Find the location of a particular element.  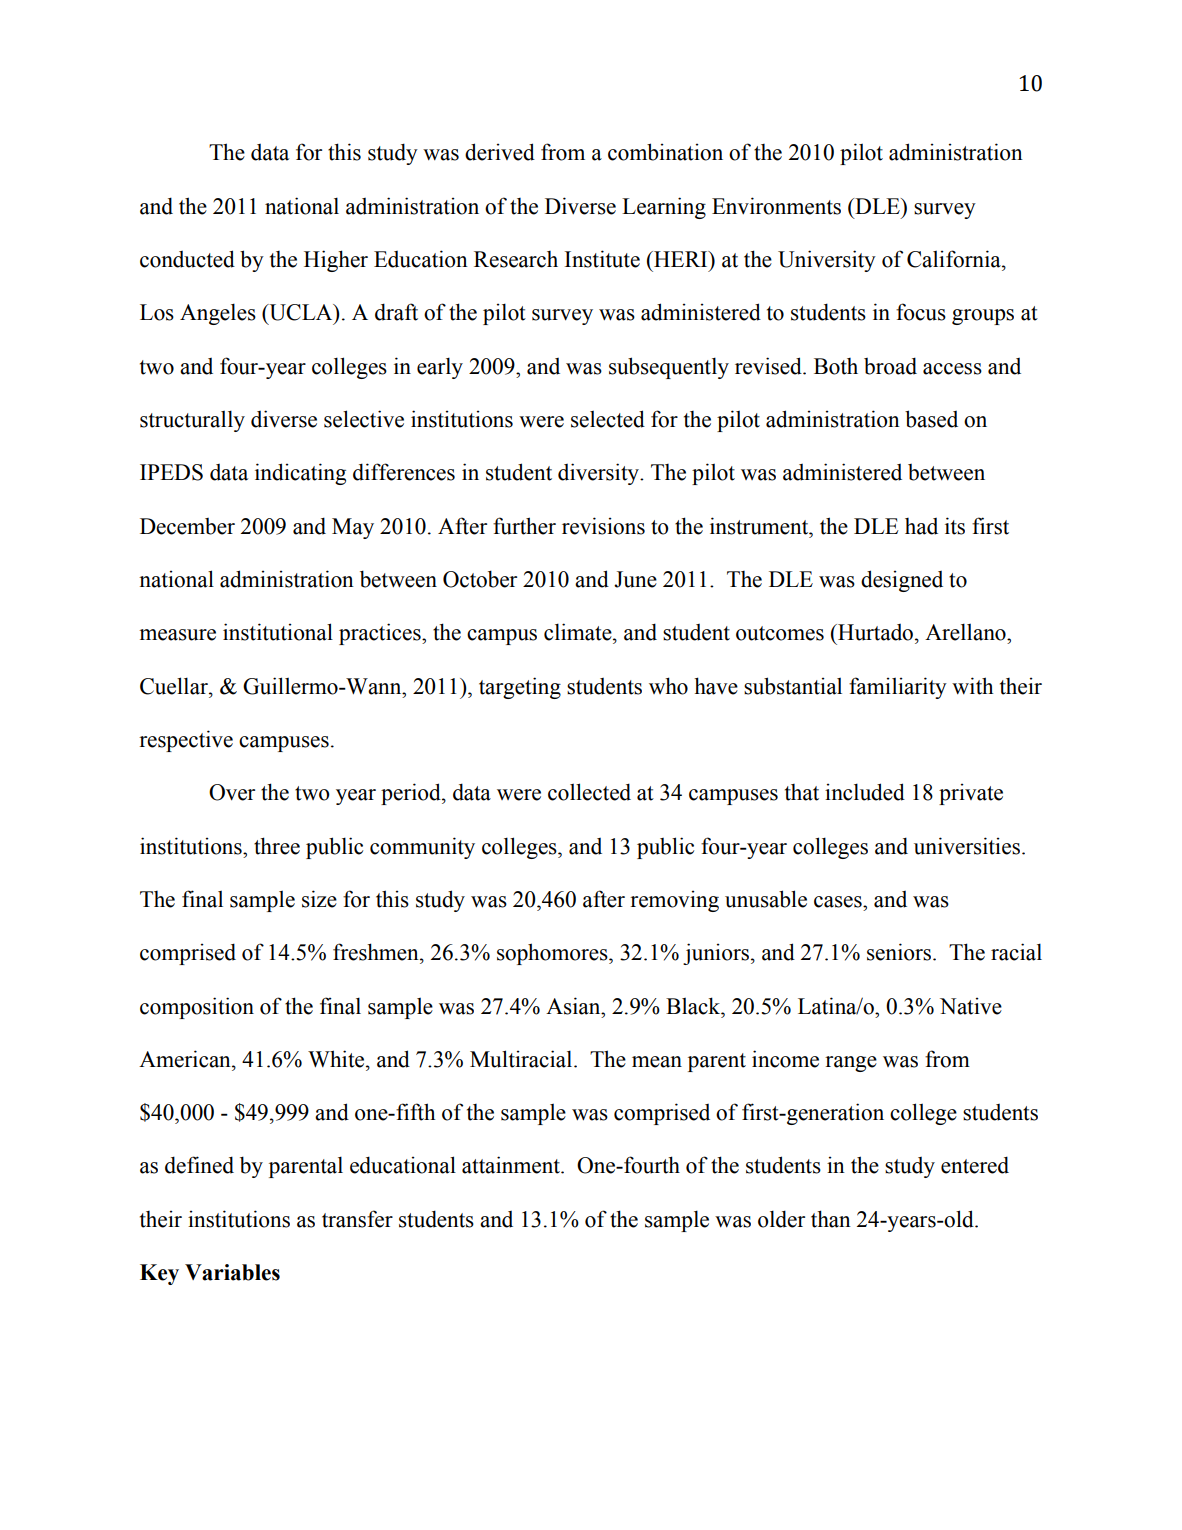

Environments is located at coordinates (776, 206).
